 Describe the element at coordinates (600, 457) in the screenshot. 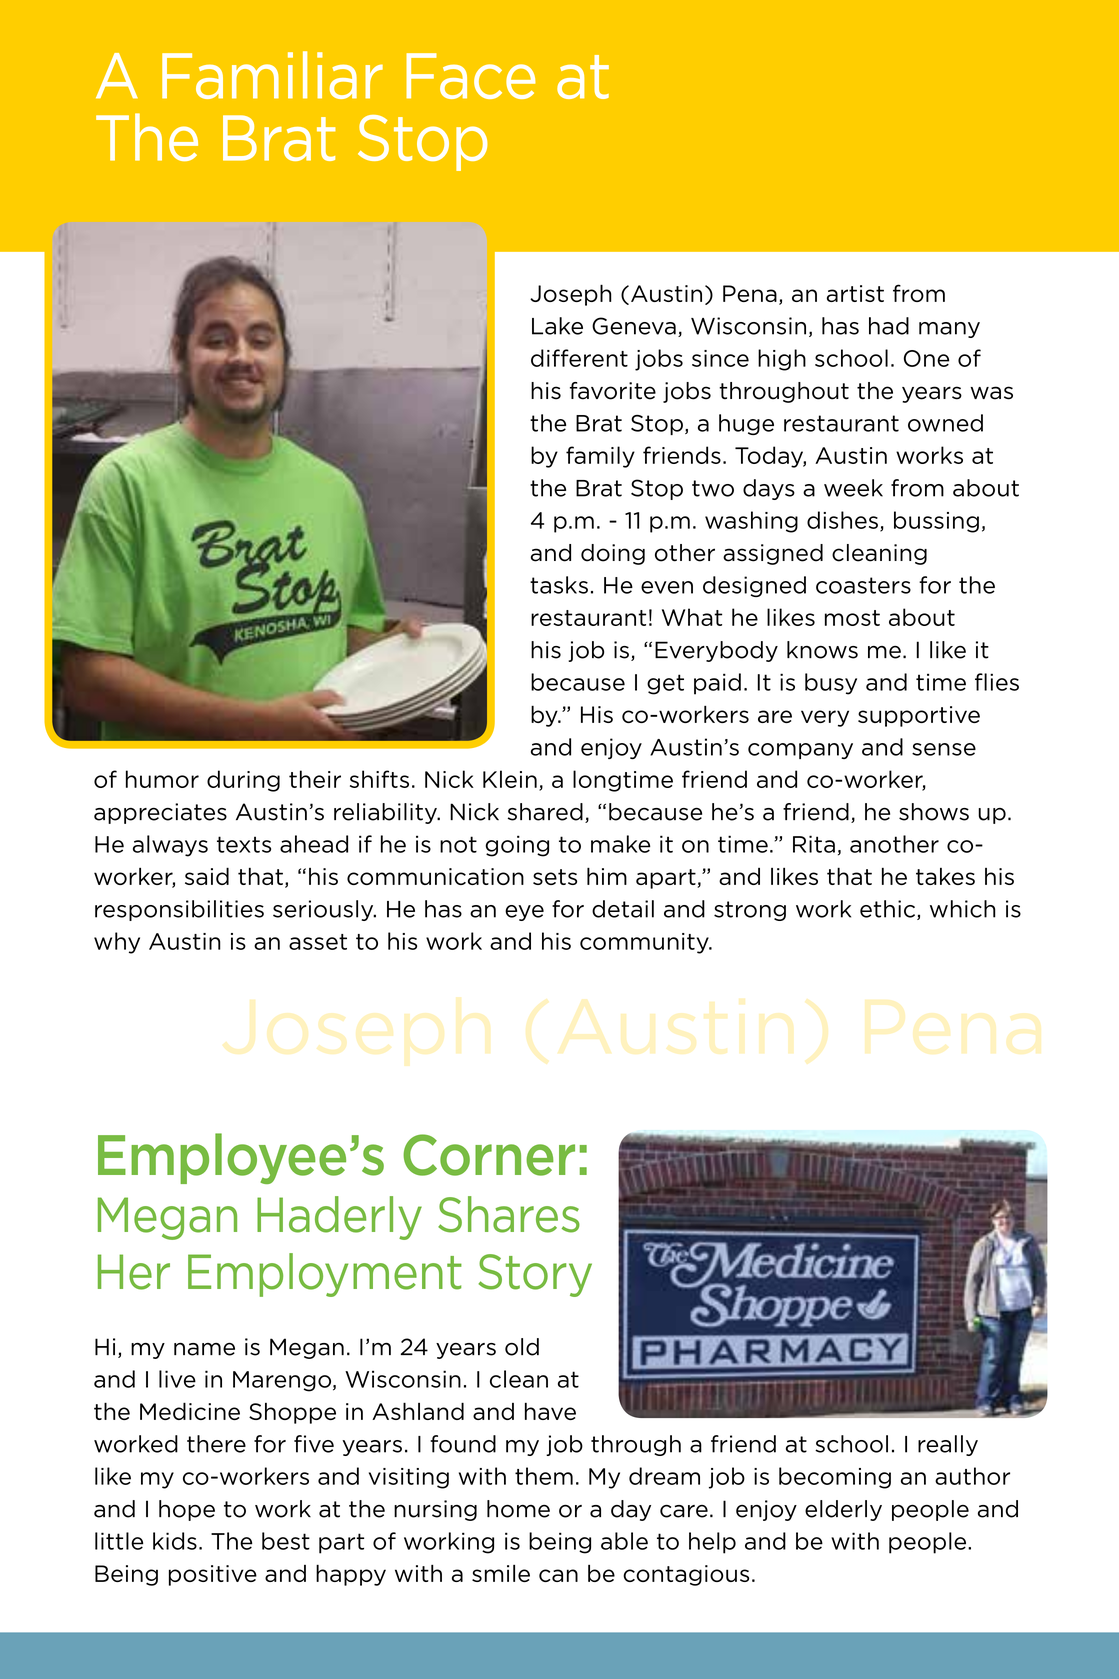

I see `family` at that location.
